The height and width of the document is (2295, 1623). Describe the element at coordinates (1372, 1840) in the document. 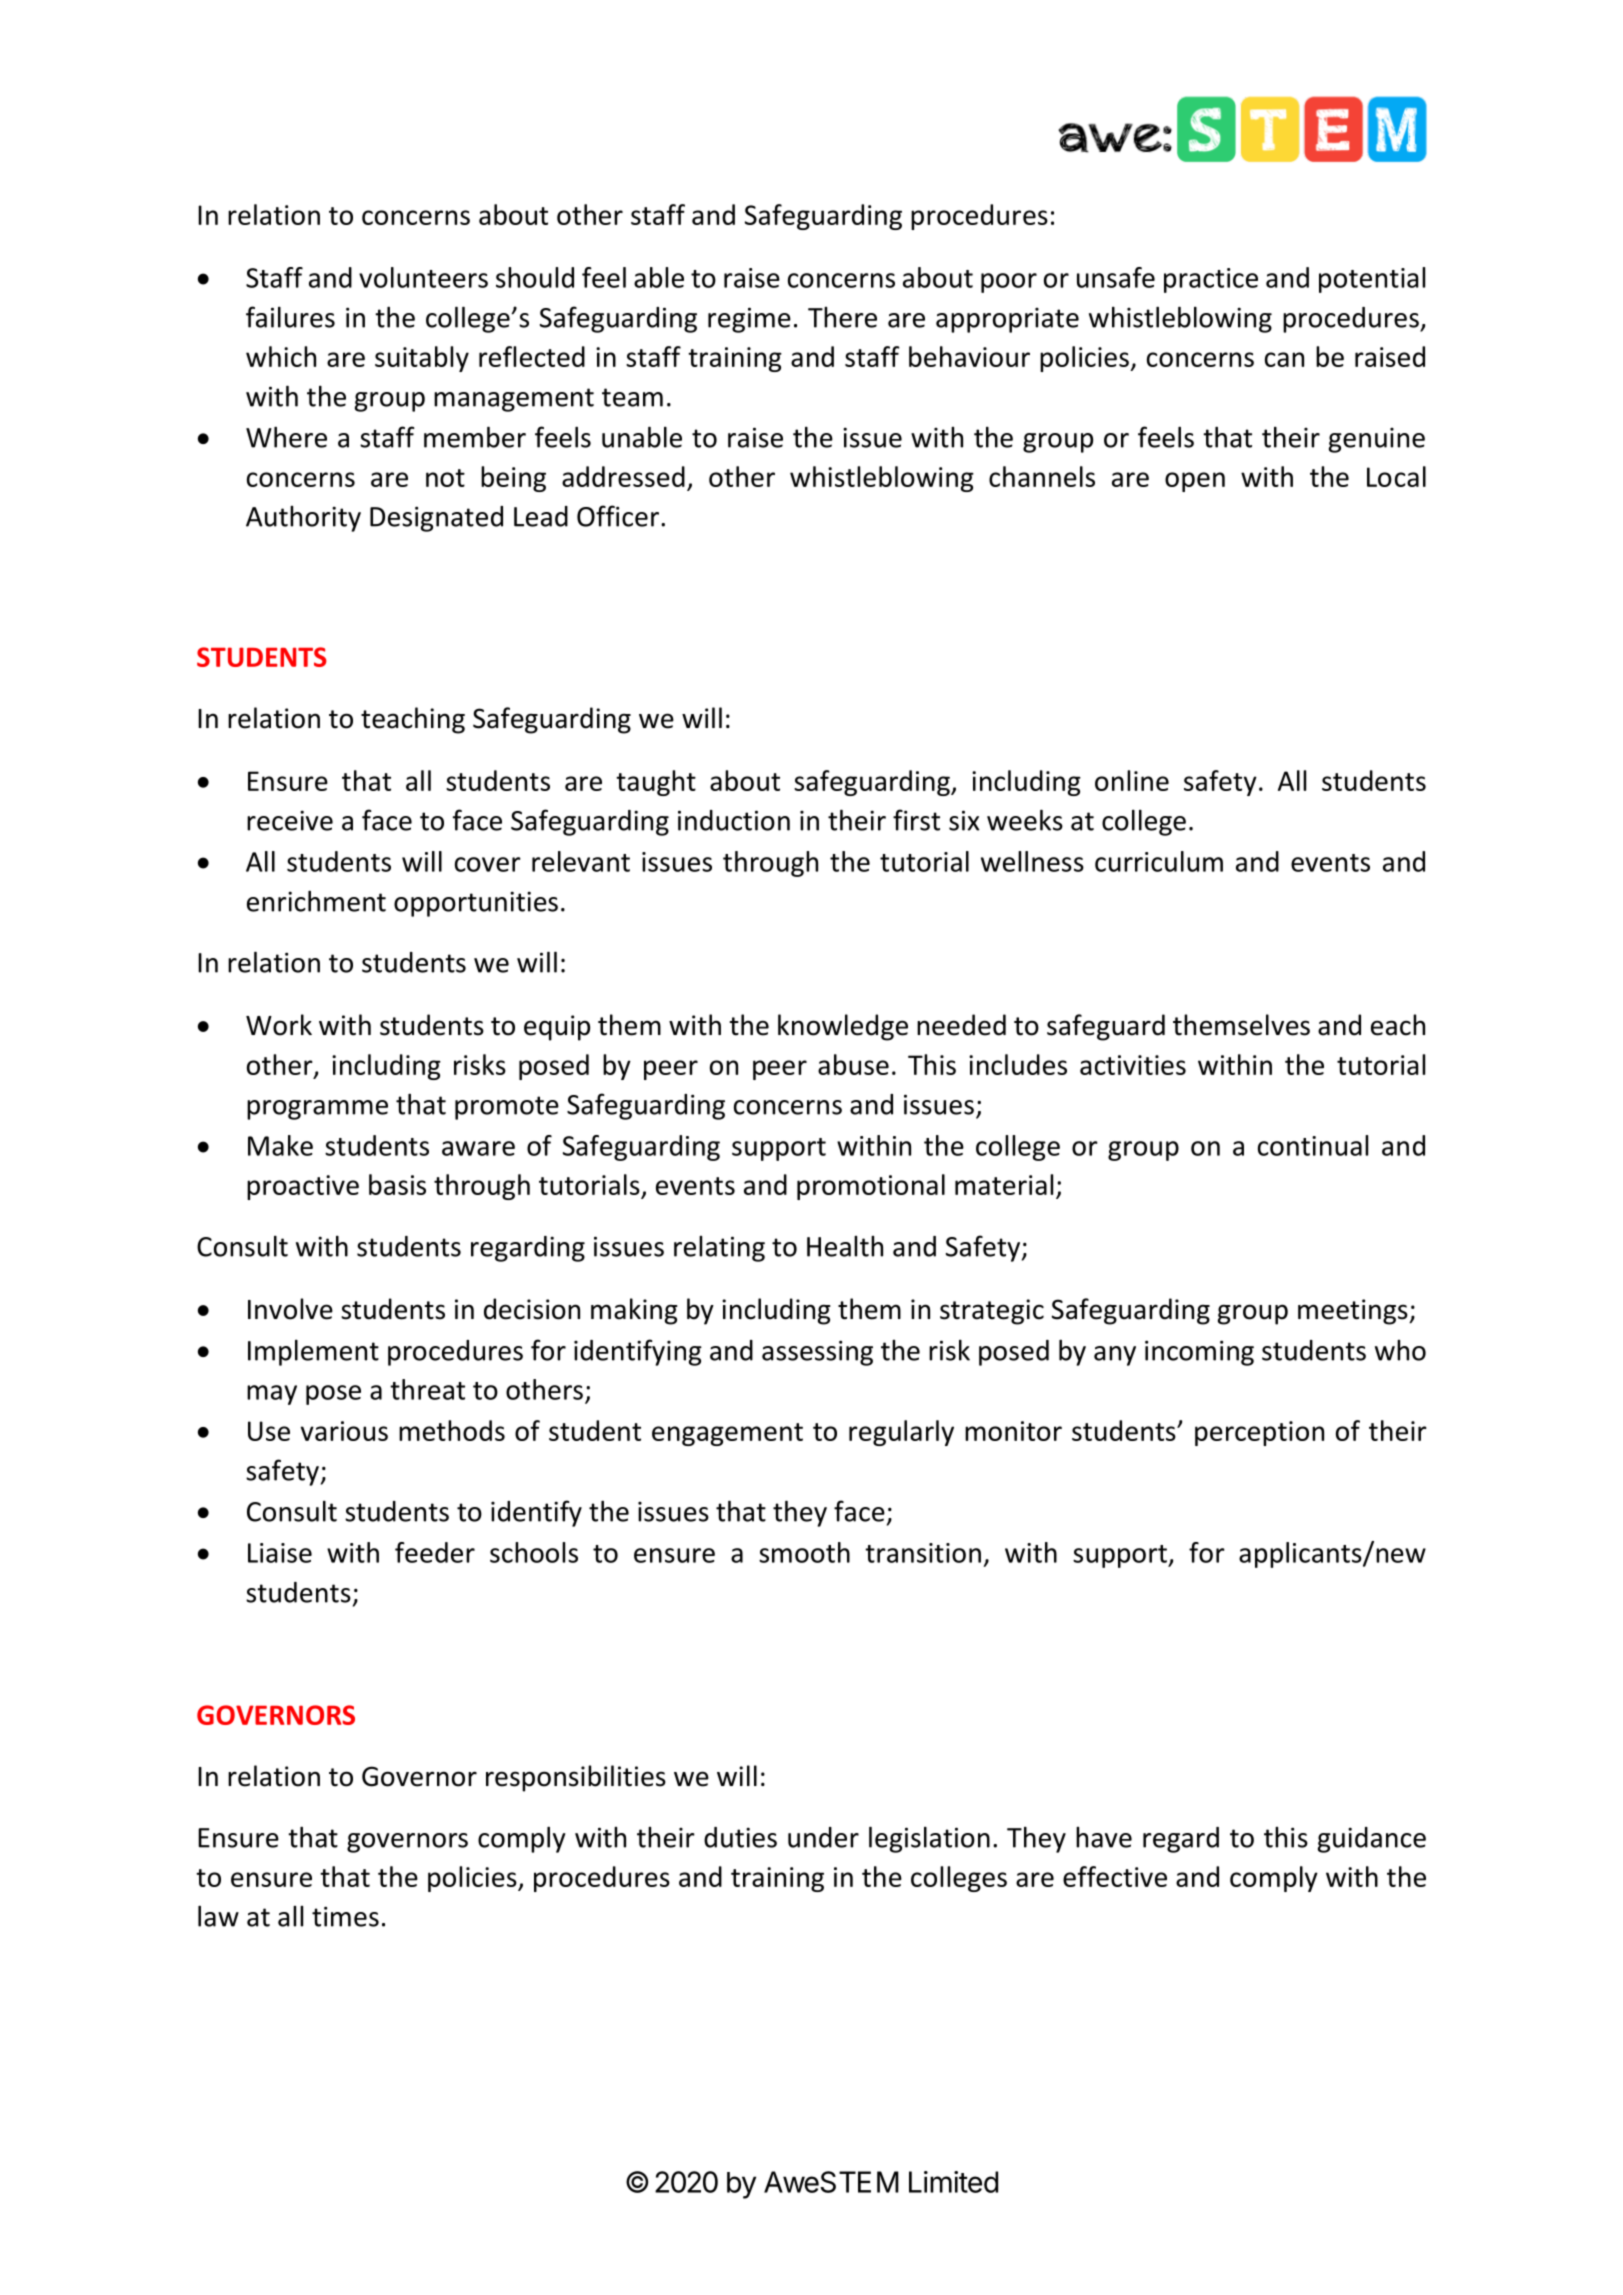

I see `guidance` at that location.
